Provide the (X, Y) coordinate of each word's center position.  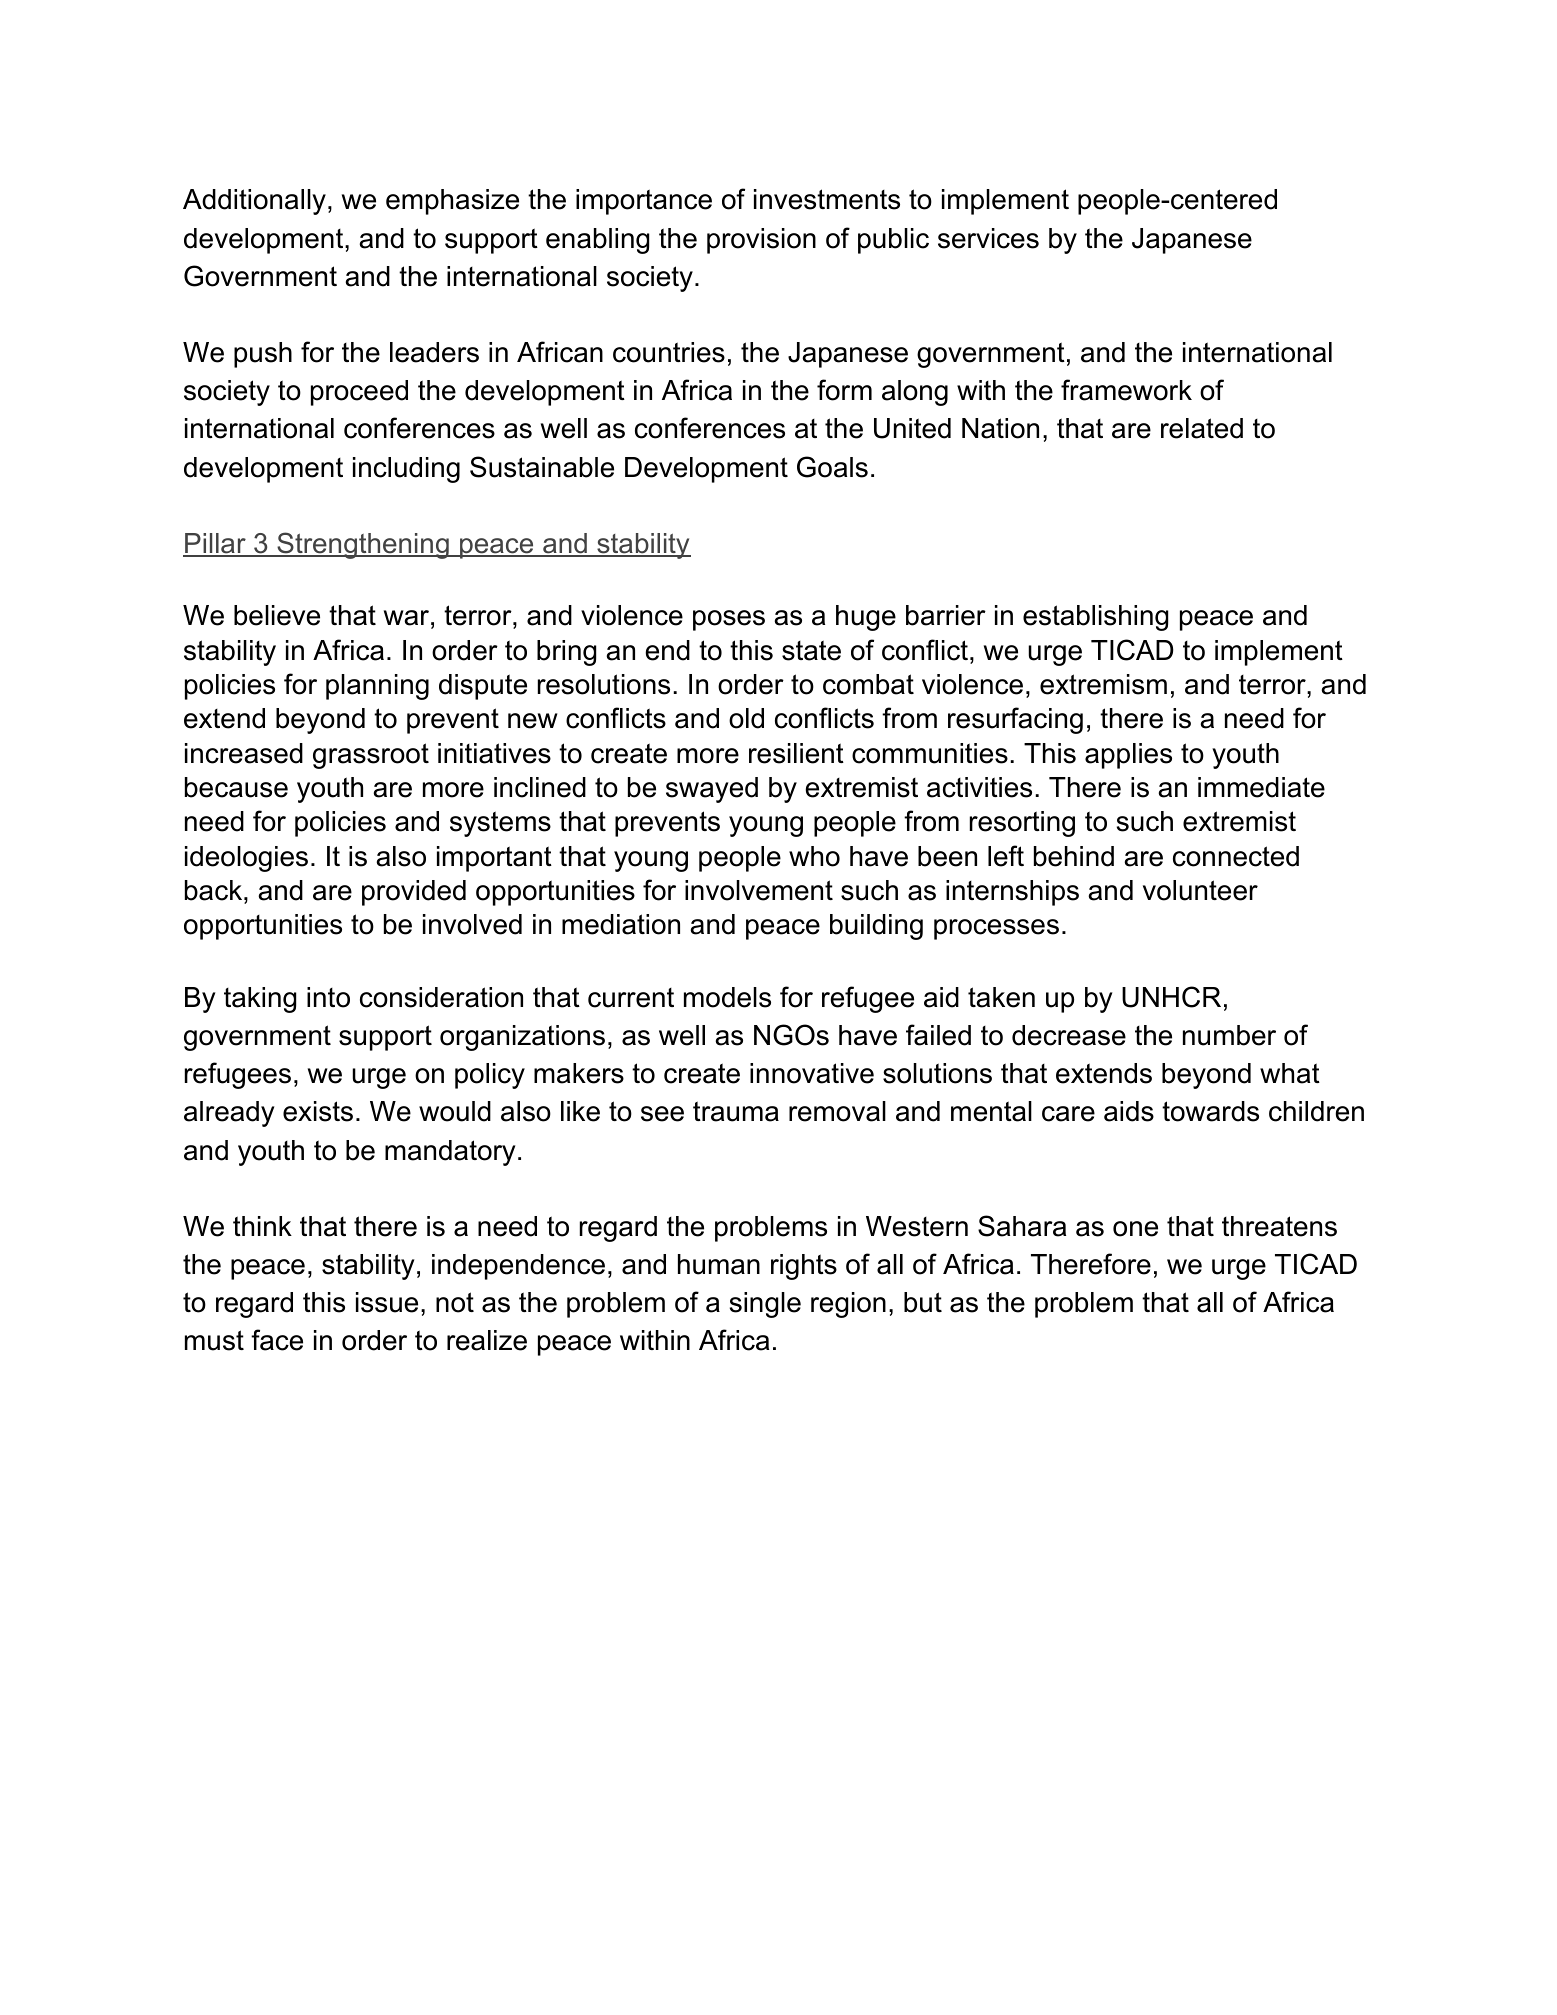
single (765, 1305)
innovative (812, 1073)
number (1229, 1035)
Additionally (254, 202)
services (988, 238)
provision (761, 241)
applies (1128, 756)
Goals (832, 467)
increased (244, 753)
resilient (796, 753)
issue (387, 1302)
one (1135, 1229)
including (406, 470)
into (328, 997)
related (1202, 428)
